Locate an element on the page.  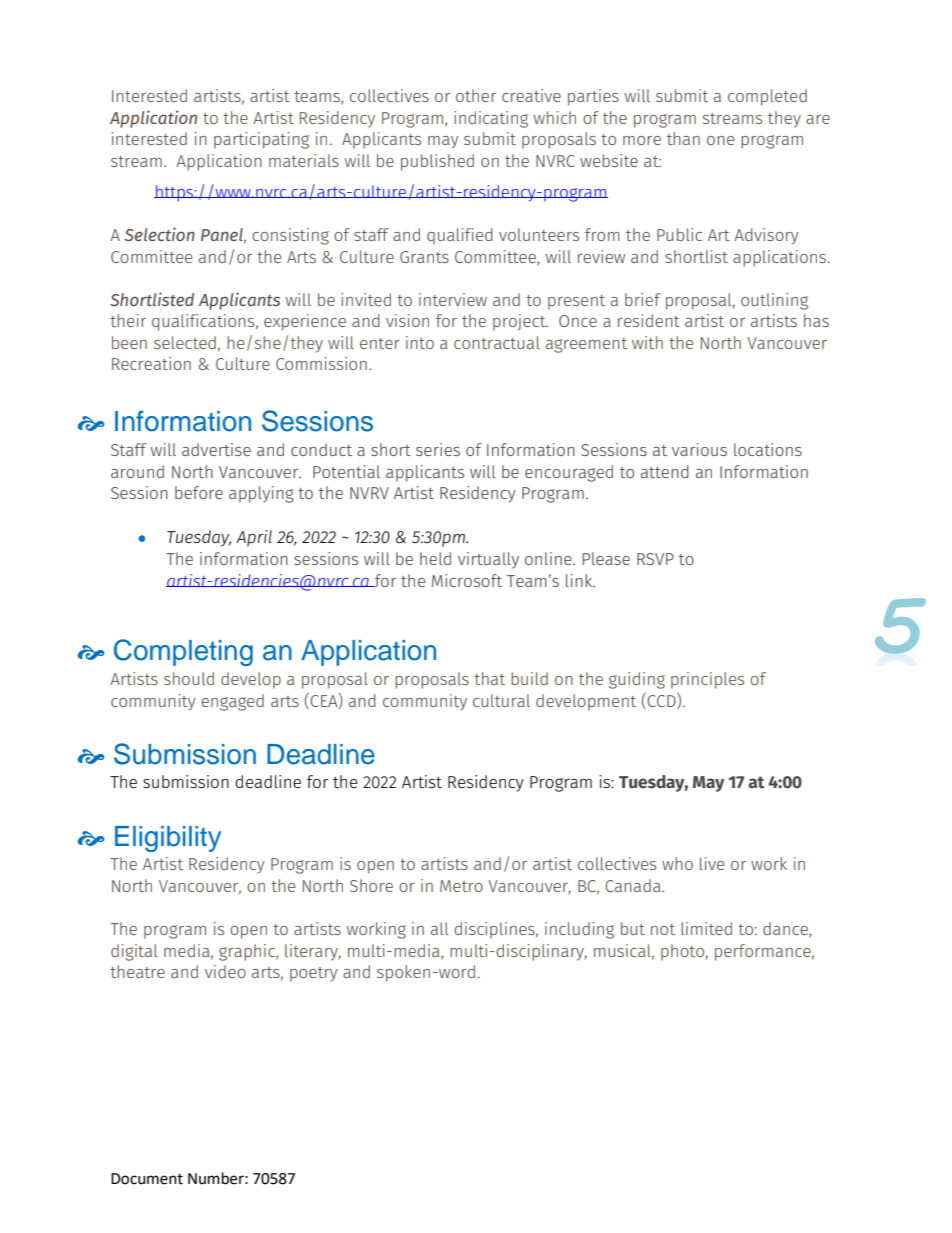
selected is located at coordinates (185, 342).
